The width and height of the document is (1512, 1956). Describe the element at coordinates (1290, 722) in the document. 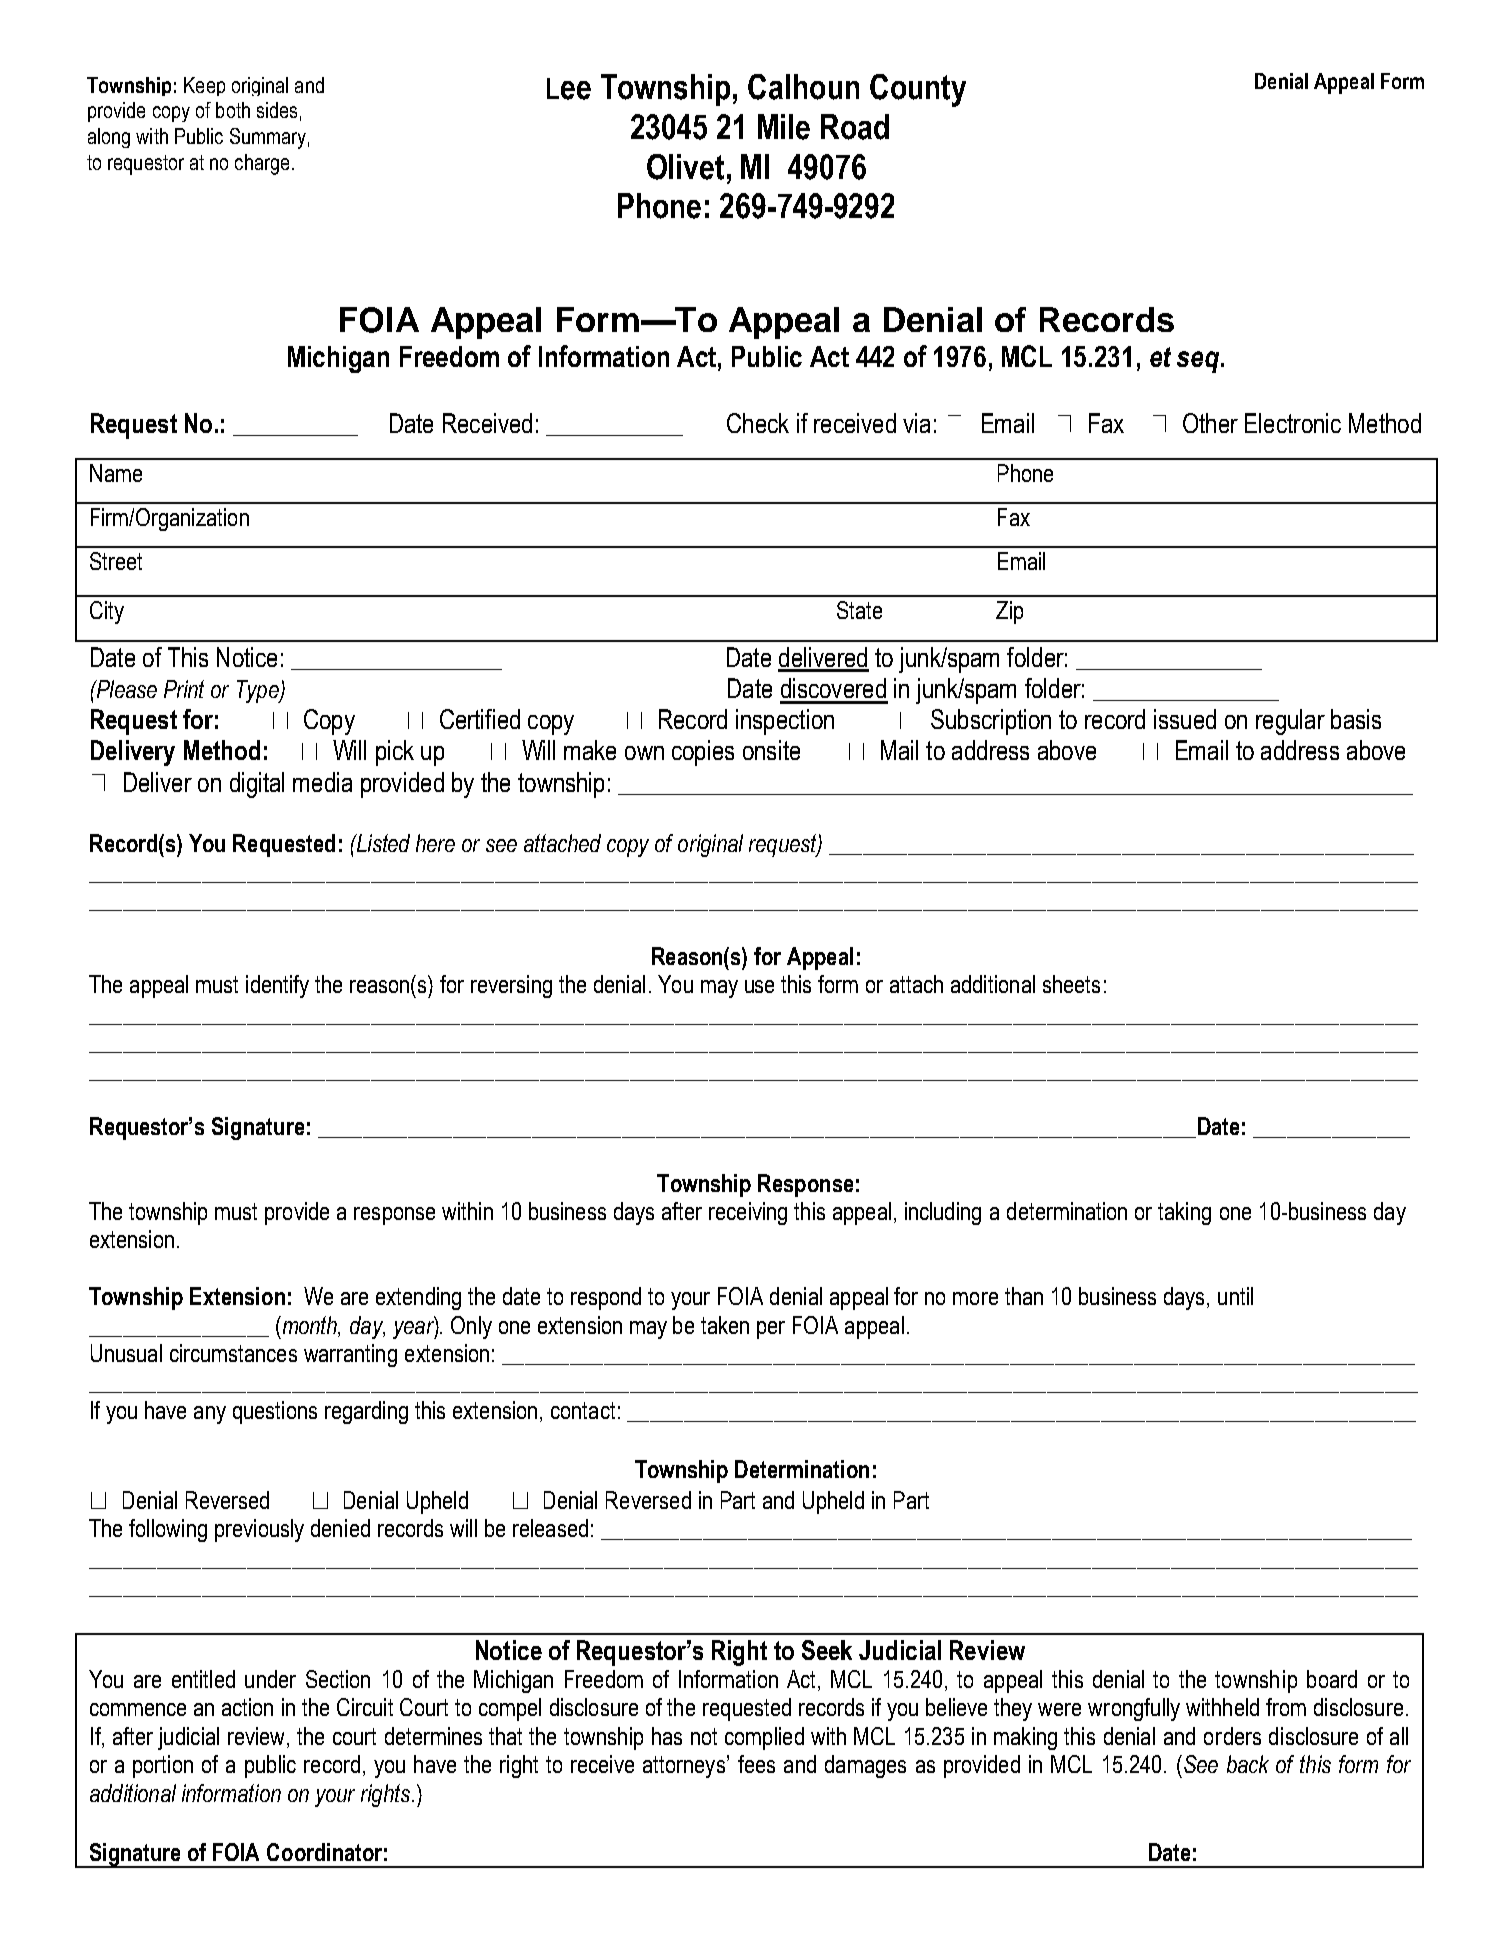

I see `regular` at that location.
